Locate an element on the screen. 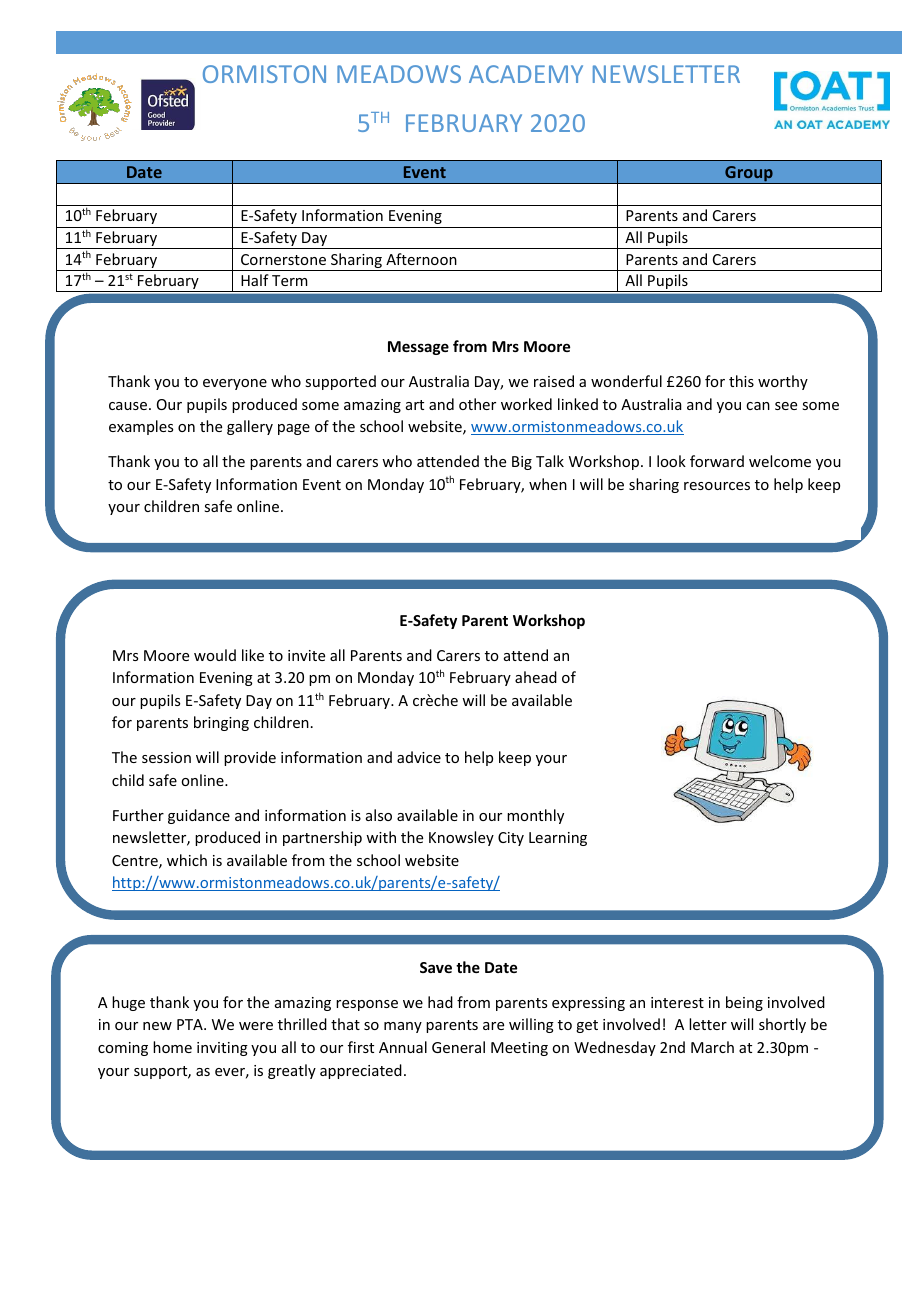  Afternoon is located at coordinates (421, 259).
